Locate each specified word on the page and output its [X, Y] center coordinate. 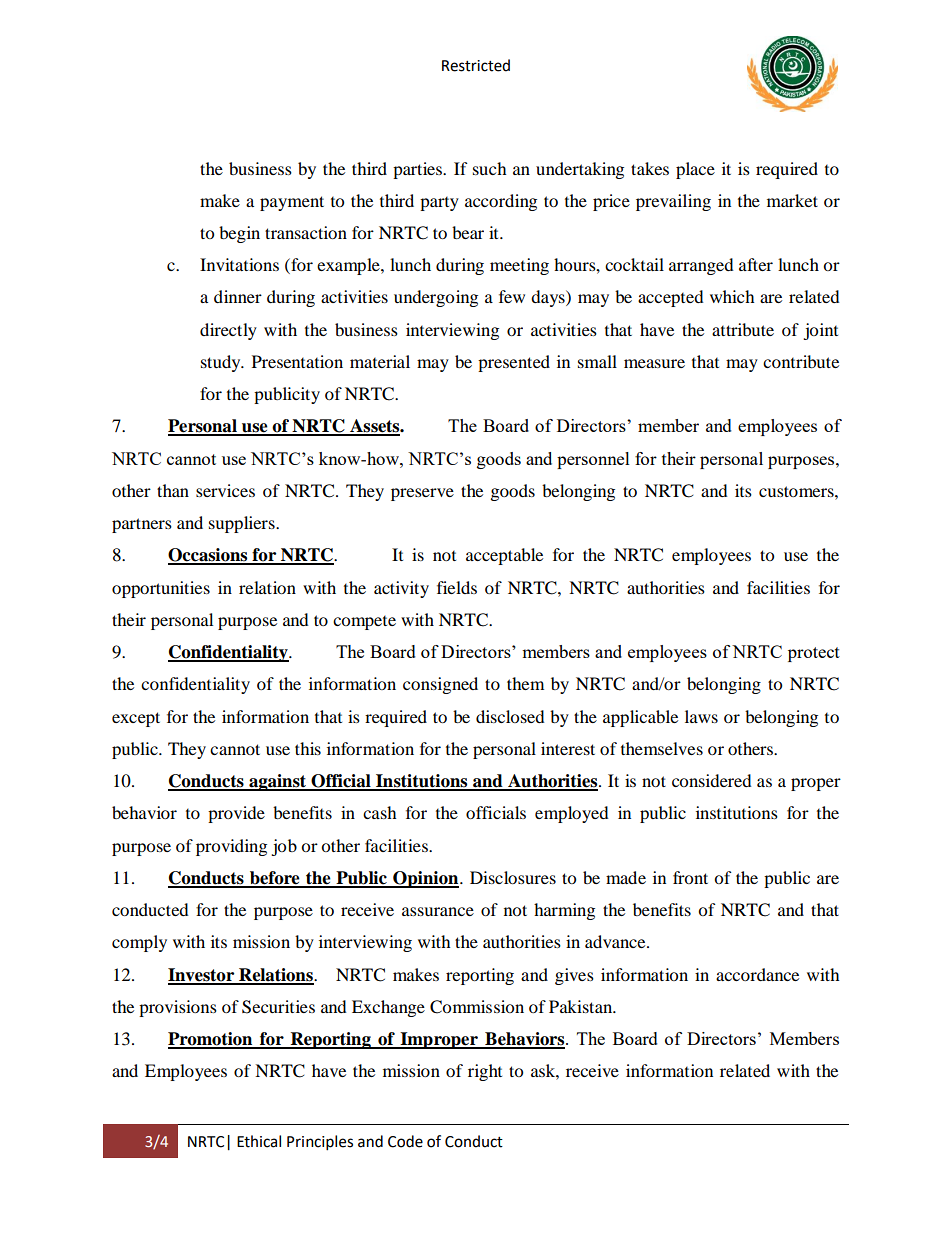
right [485, 1072]
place [695, 170]
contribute [801, 361]
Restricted [476, 65]
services [225, 490]
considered [712, 780]
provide [236, 814]
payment [292, 203]
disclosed [510, 716]
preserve [422, 494]
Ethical [259, 1141]
